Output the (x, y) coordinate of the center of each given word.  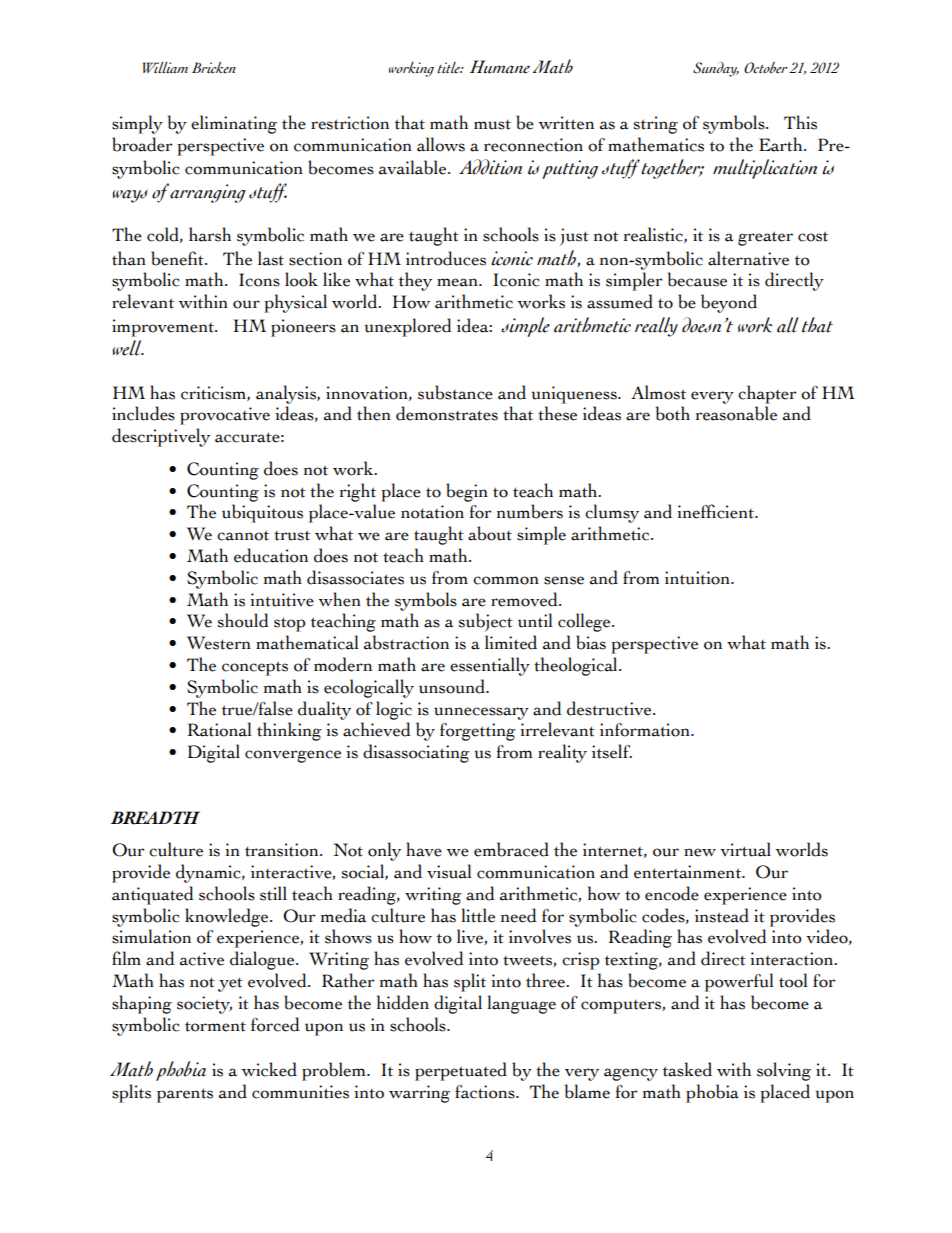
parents (185, 1095)
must (492, 125)
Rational (219, 729)
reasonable (736, 413)
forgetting (477, 732)
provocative (225, 416)
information (646, 730)
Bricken (214, 68)
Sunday (716, 69)
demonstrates (447, 413)
